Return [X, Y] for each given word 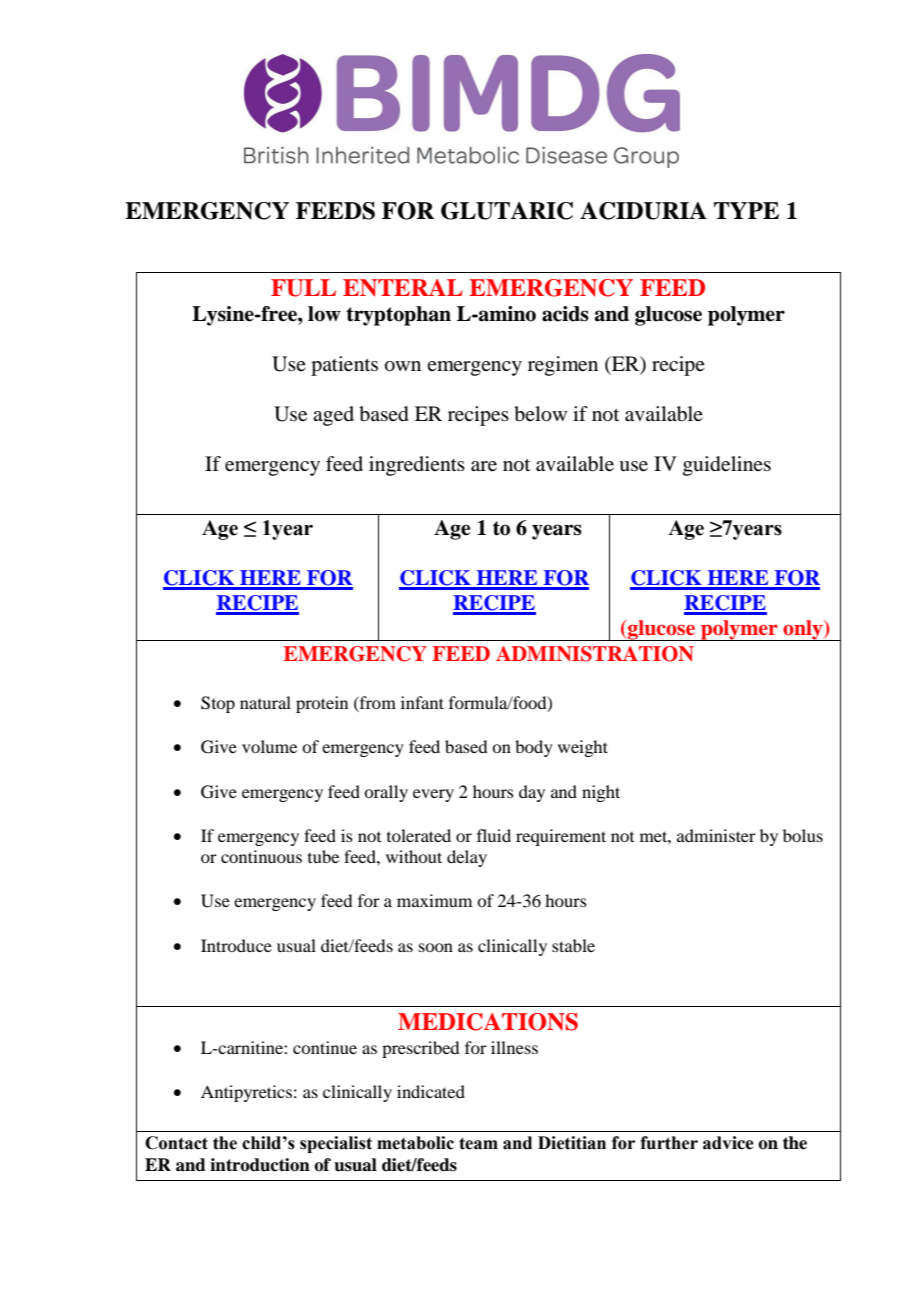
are [484, 466]
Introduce [236, 945]
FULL [303, 288]
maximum [434, 900]
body [534, 748]
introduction [260, 1165]
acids [565, 314]
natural [265, 702]
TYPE [746, 210]
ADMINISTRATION [595, 654]
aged [333, 416]
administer [716, 835]
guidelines [727, 466]
